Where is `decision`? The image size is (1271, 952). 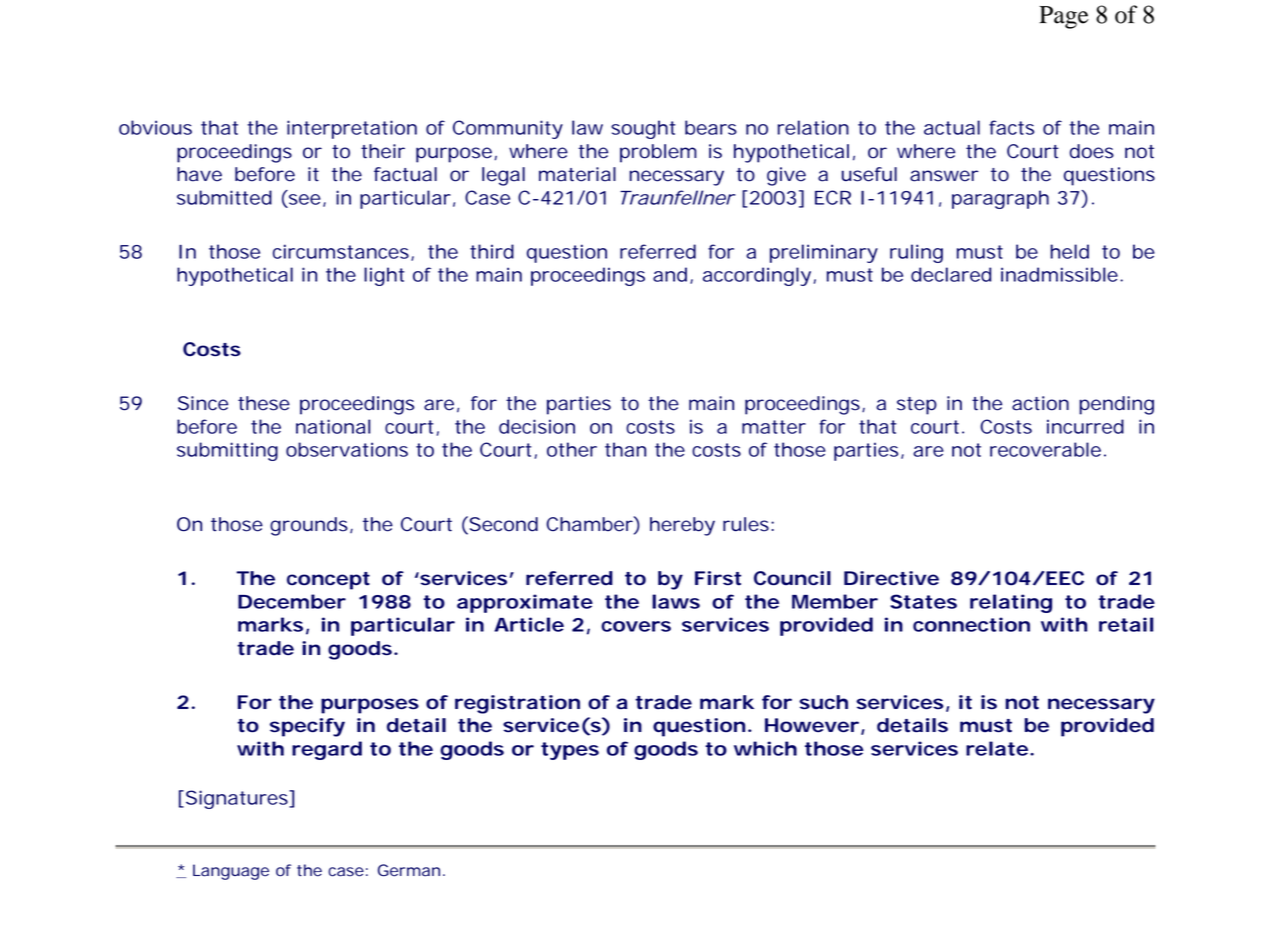
decision is located at coordinates (537, 426).
